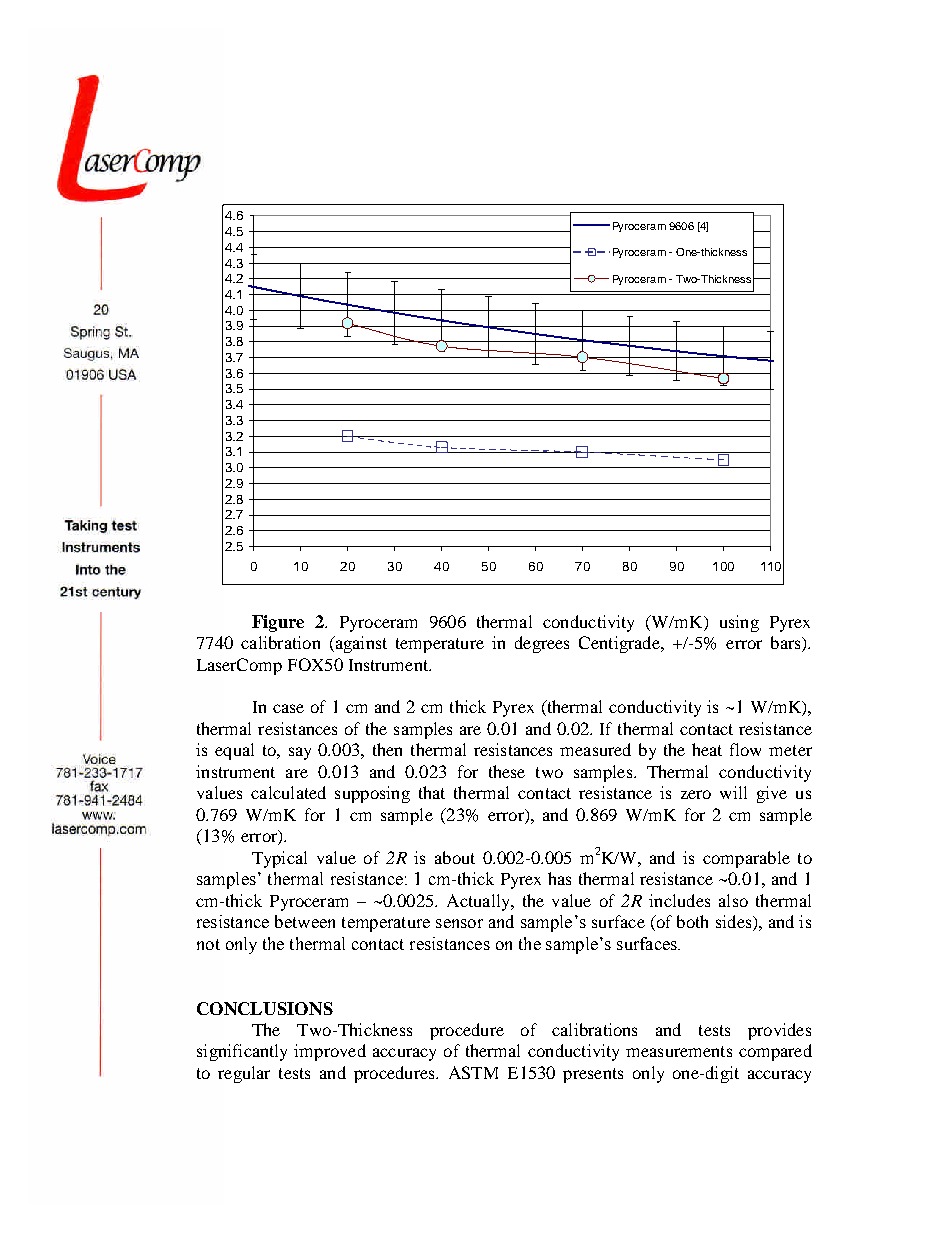  What do you see at coordinates (455, 857) in the page?
I see `about` at bounding box center [455, 857].
